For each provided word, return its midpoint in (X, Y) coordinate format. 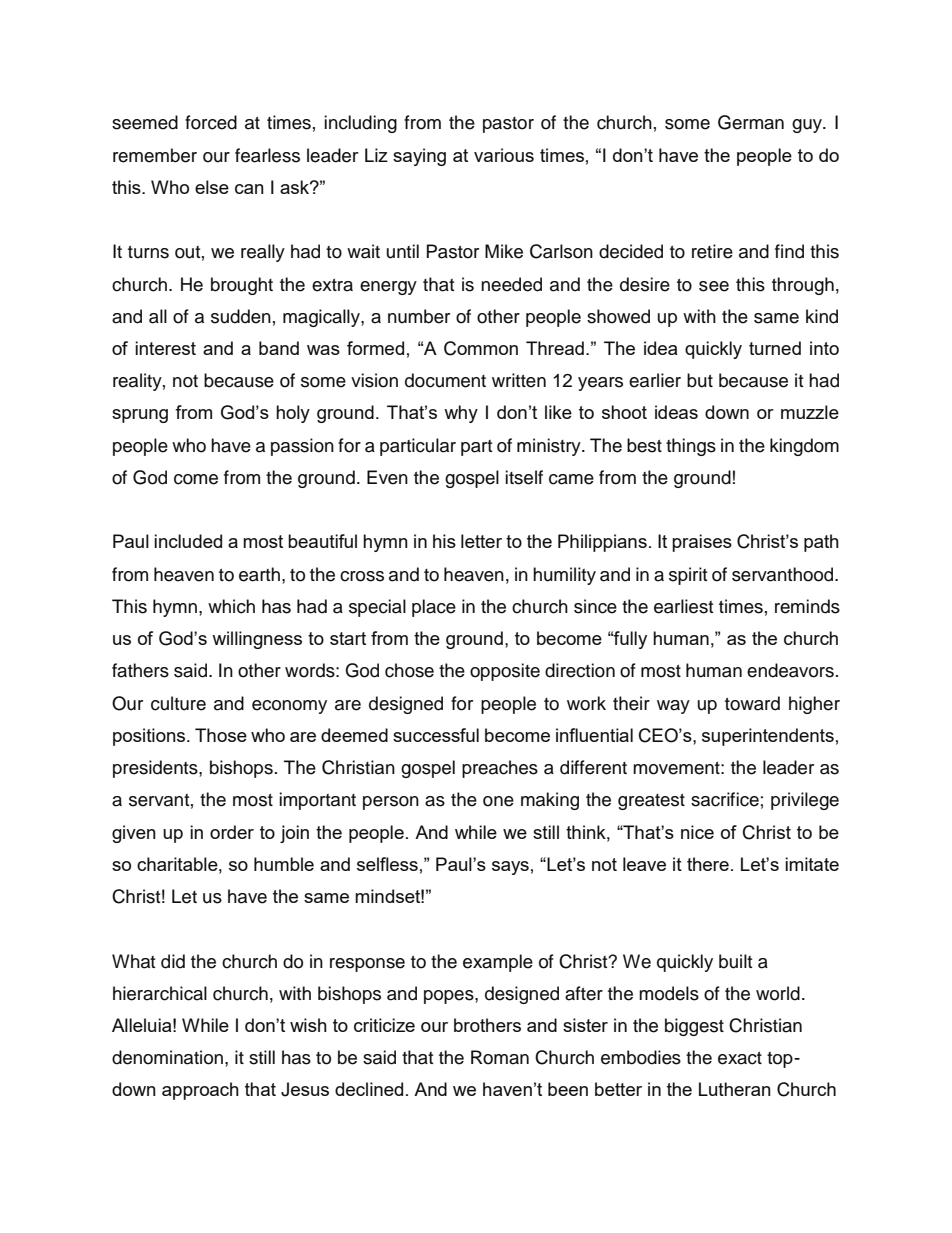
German (751, 122)
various (504, 155)
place (434, 608)
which (231, 606)
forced (211, 122)
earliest (683, 606)
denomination (167, 1057)
